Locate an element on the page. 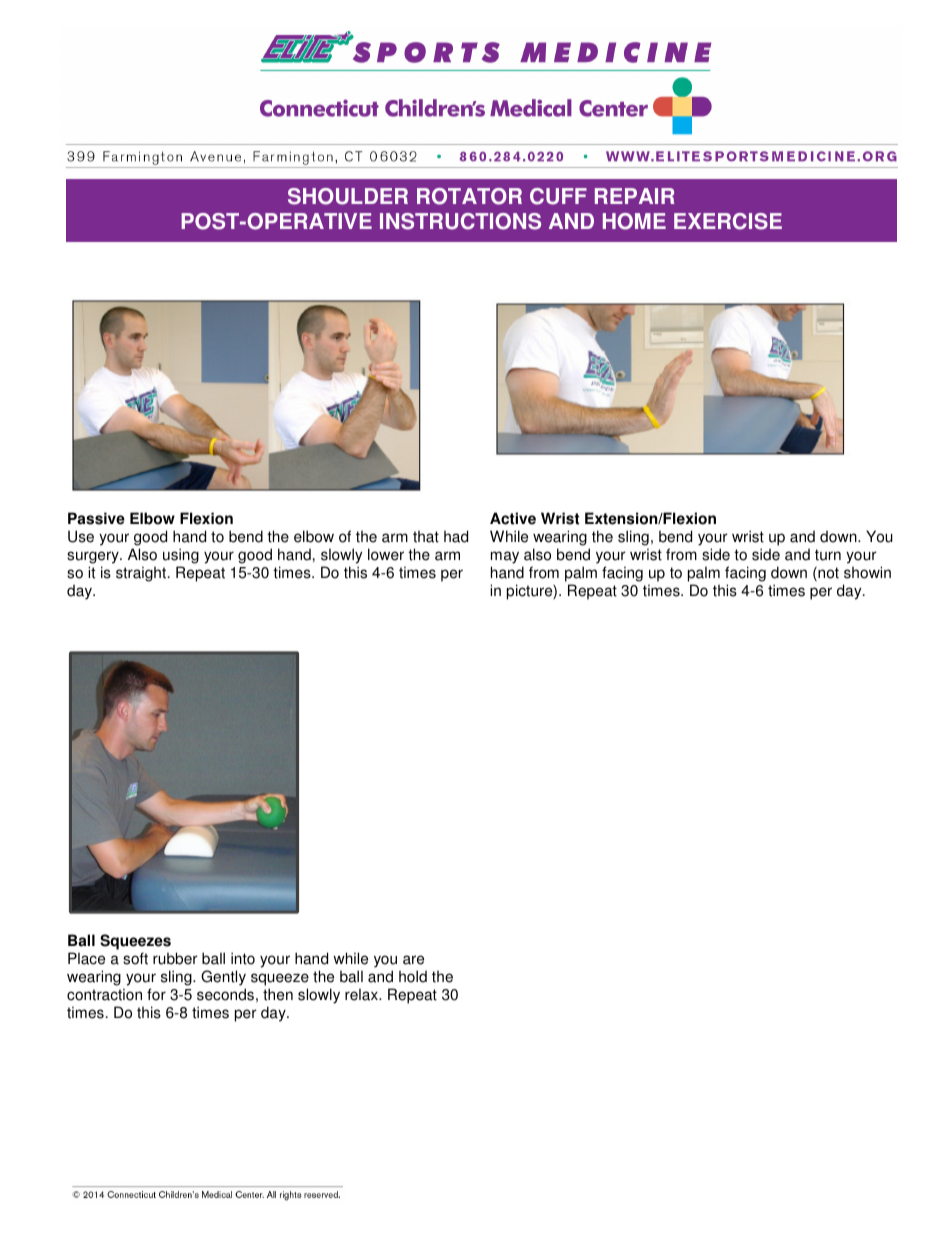 The image size is (952, 1233). SHOULDER is located at coordinates (348, 196).
